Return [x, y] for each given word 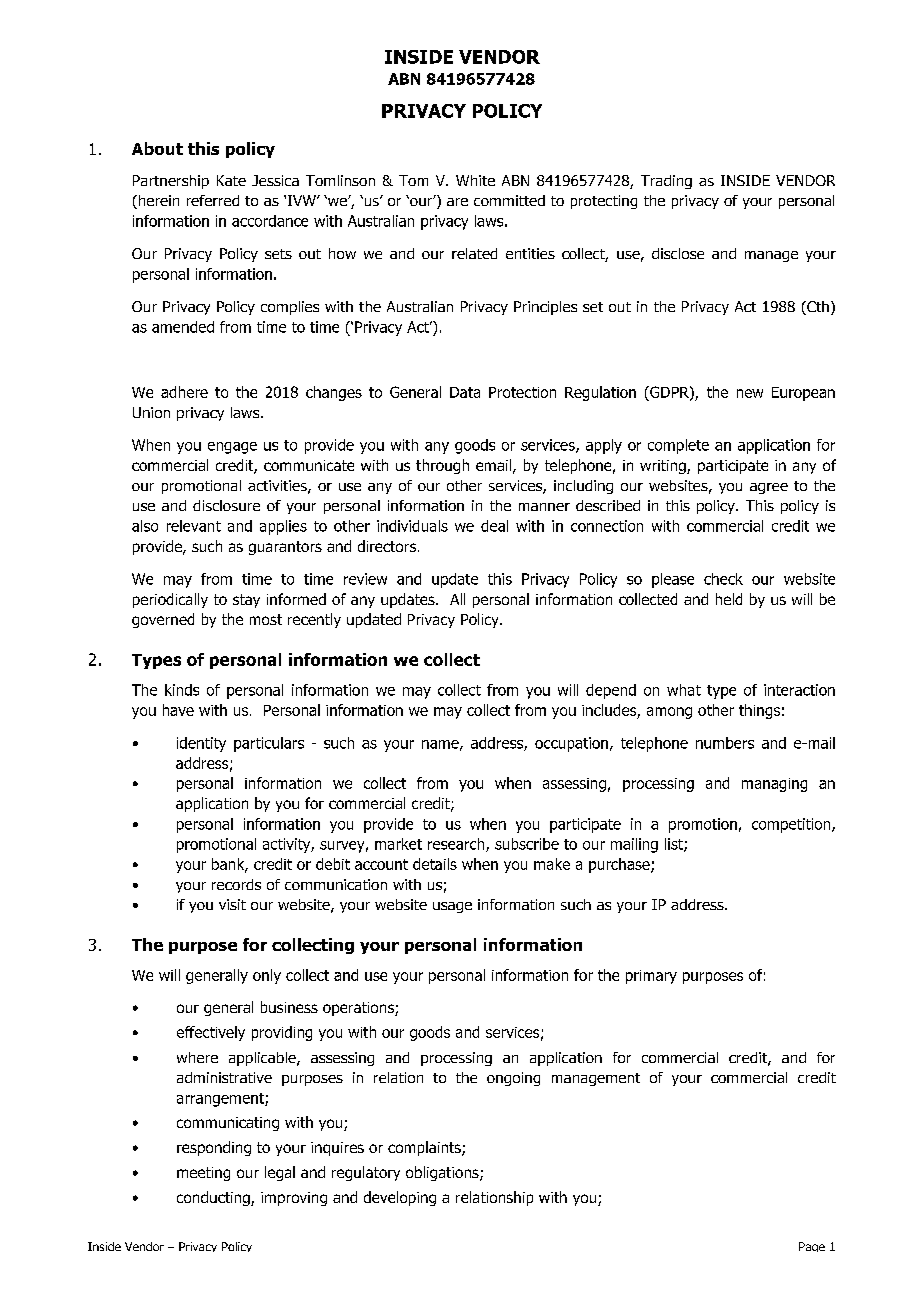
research [457, 845]
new [750, 393]
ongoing [513, 1079]
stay [246, 601]
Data [465, 392]
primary [651, 977]
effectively [211, 1033]
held [729, 599]
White [475, 180]
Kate [231, 180]
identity [201, 744]
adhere [184, 392]
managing [774, 785]
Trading [666, 182]
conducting [214, 1198]
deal [494, 526]
